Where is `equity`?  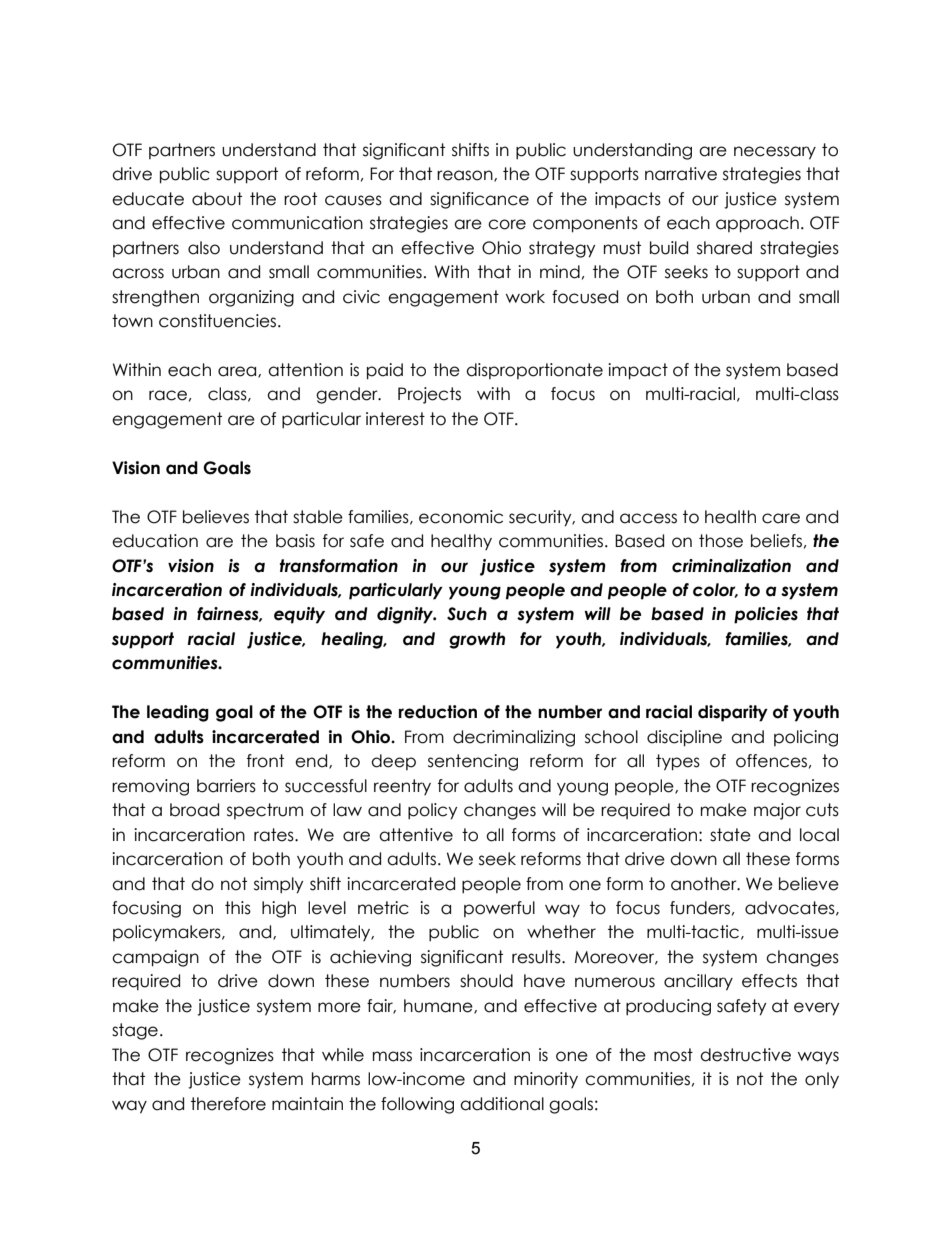
equity is located at coordinates (299, 615).
